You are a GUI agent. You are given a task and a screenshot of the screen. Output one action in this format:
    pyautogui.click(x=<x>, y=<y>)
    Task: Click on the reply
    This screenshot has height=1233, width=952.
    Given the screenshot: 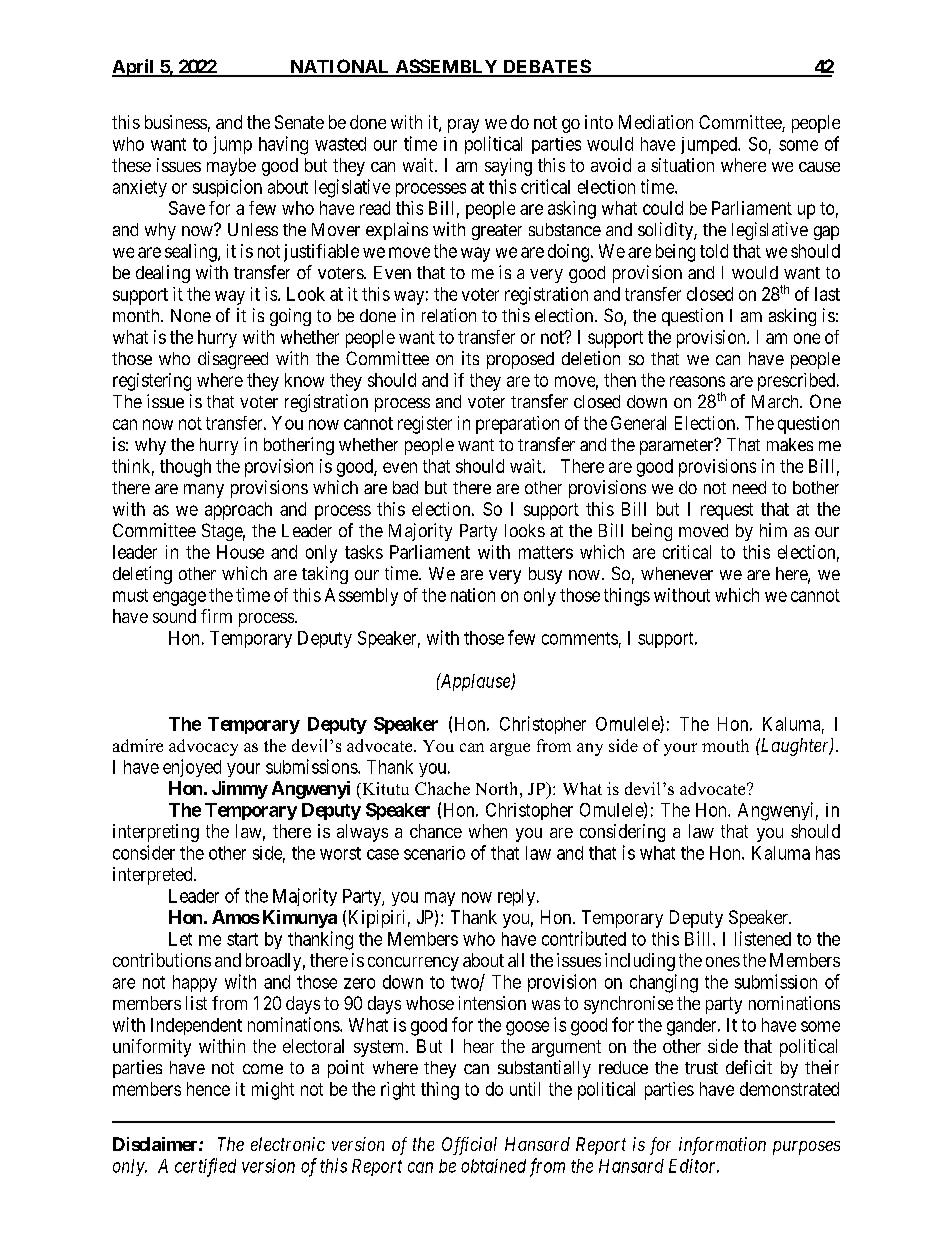 What is the action you would take?
    pyautogui.click(x=518, y=897)
